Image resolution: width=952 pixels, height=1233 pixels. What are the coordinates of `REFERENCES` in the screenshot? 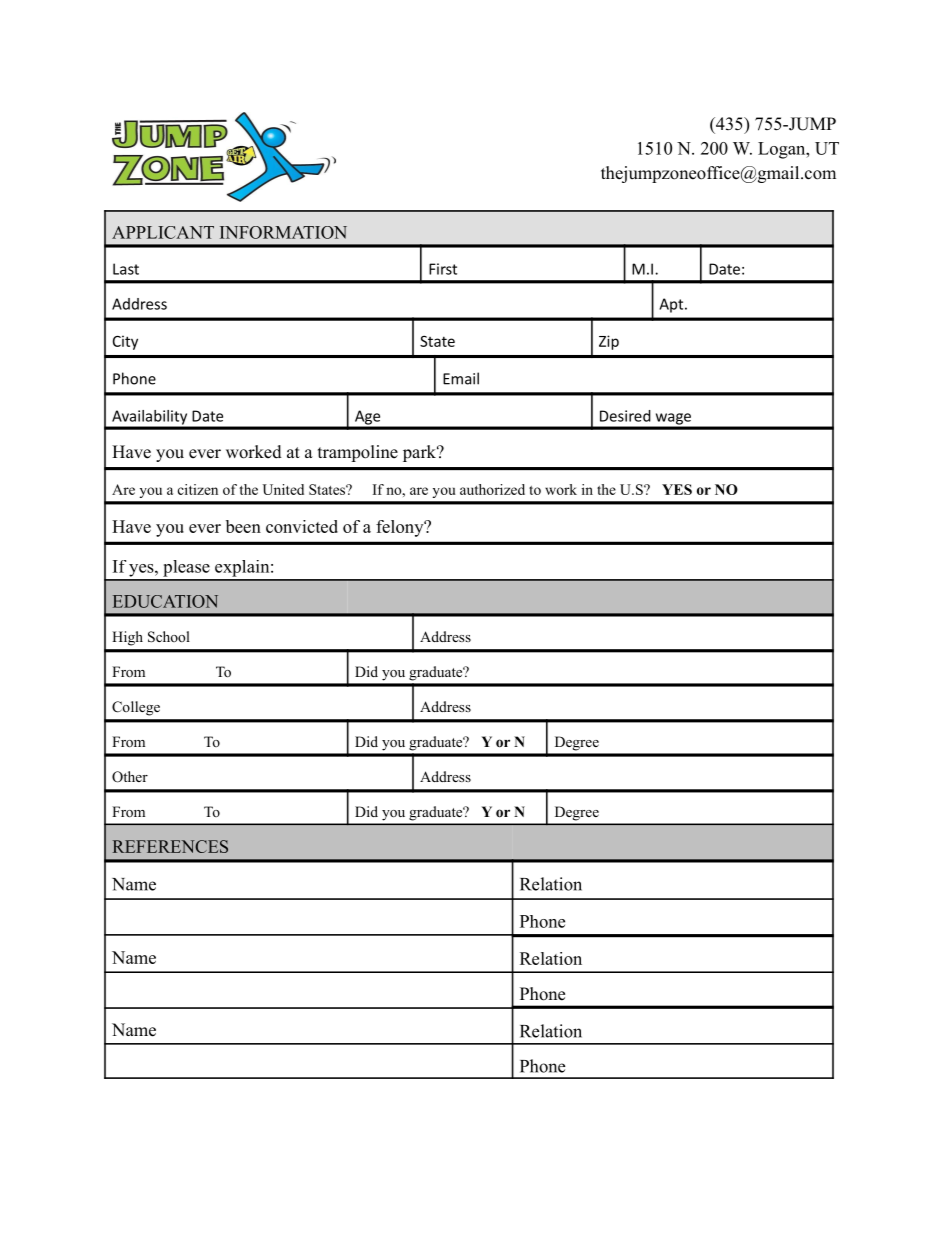 It's located at (170, 846).
